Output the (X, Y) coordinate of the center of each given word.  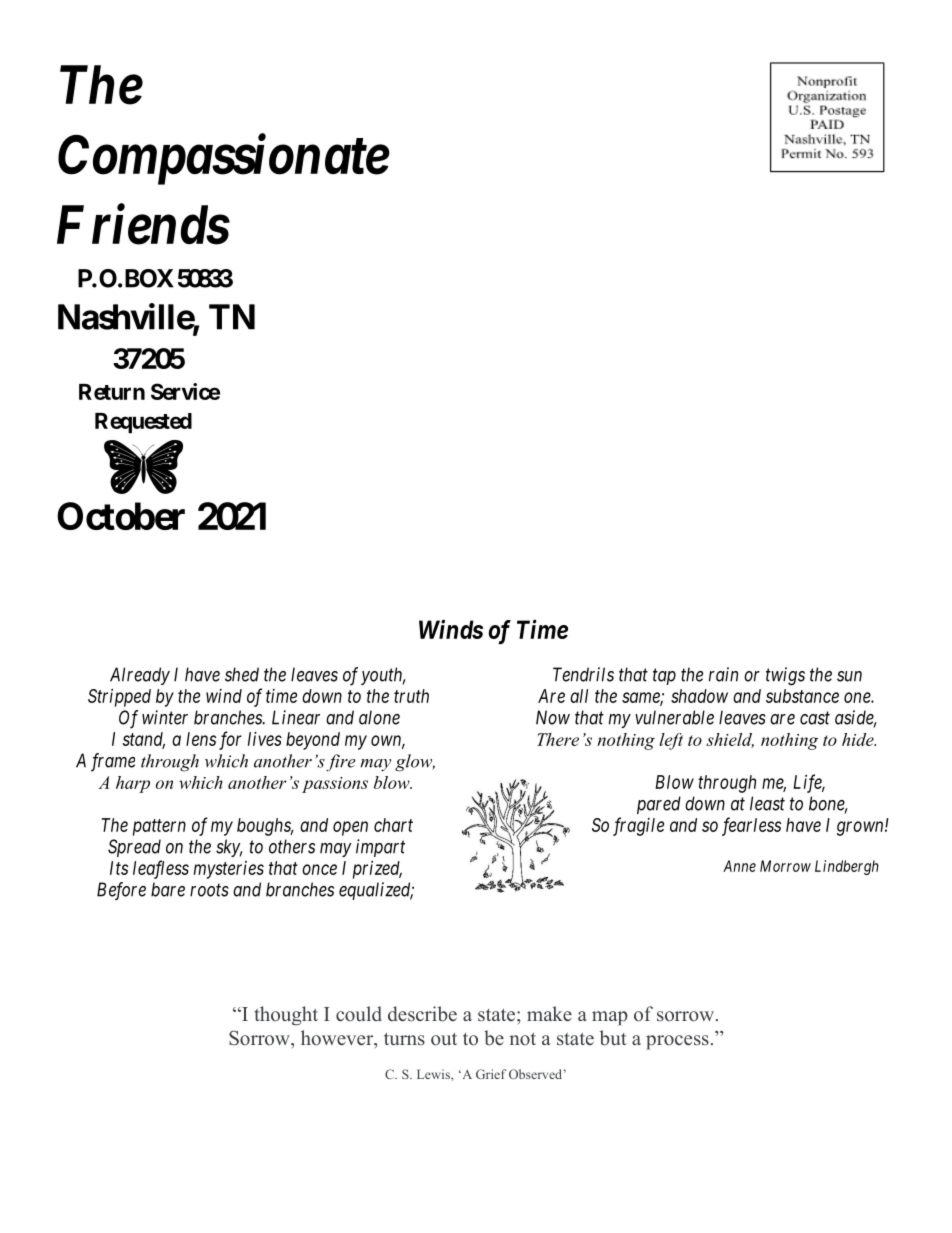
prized (377, 870)
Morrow (785, 866)
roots (209, 890)
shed (242, 674)
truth (411, 696)
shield (730, 740)
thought (286, 1015)
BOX (148, 278)
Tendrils (583, 674)
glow (415, 763)
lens (201, 739)
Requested (143, 423)
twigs (785, 676)
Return (112, 392)
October (121, 516)
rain (723, 674)
